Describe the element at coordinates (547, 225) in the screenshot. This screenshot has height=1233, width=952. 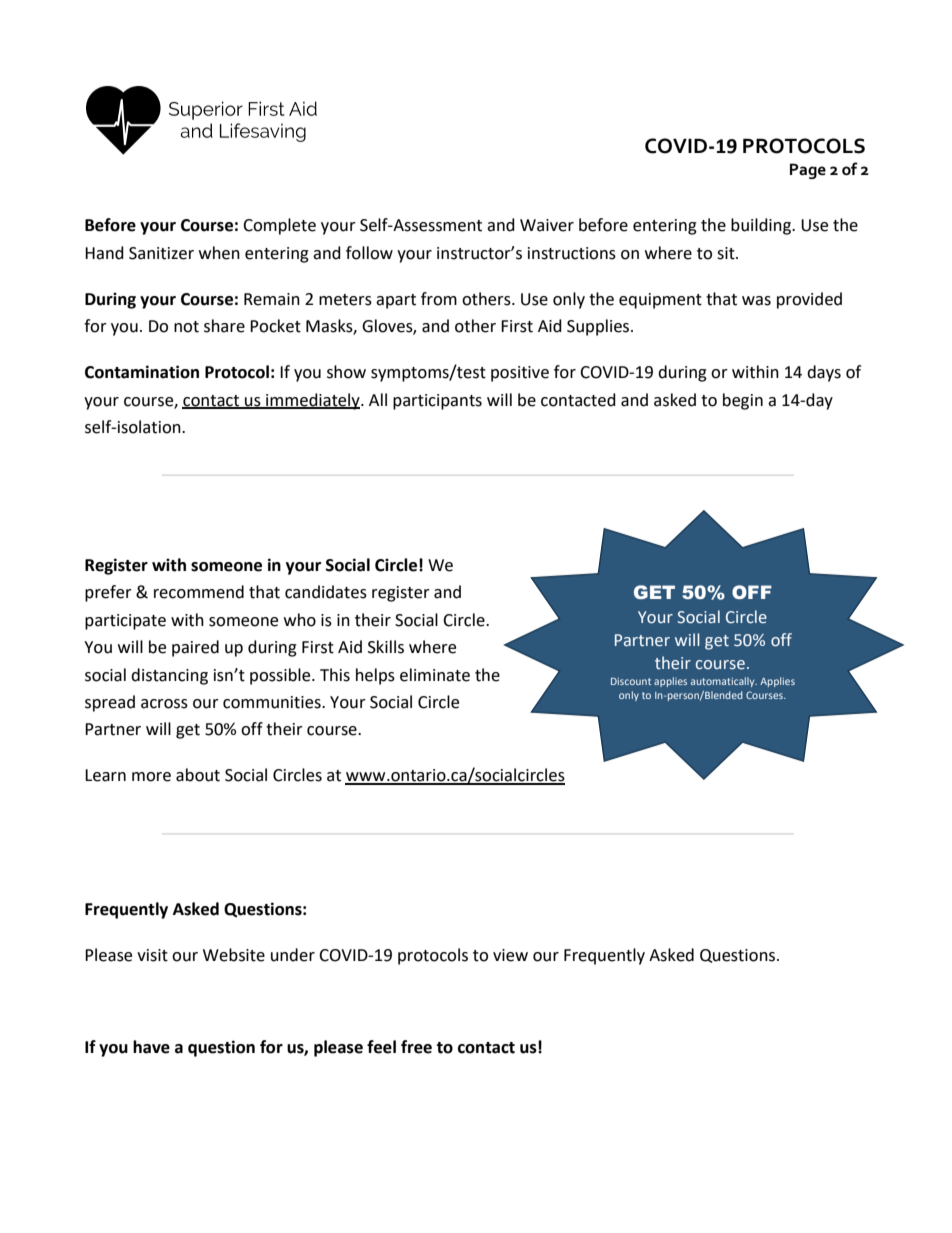
I see `Waiver` at that location.
